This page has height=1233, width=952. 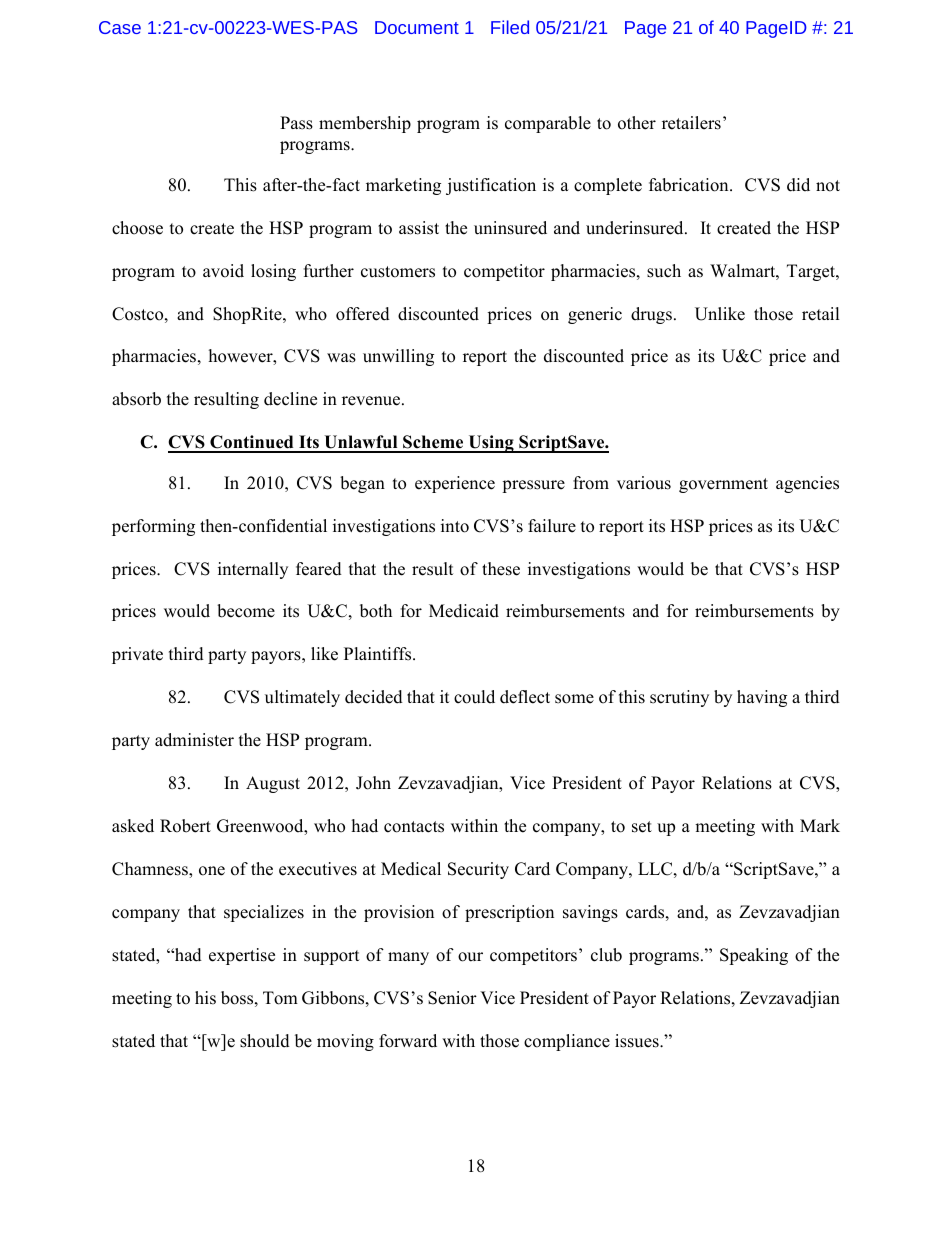 What do you see at coordinates (762, 698) in the page?
I see `having` at bounding box center [762, 698].
